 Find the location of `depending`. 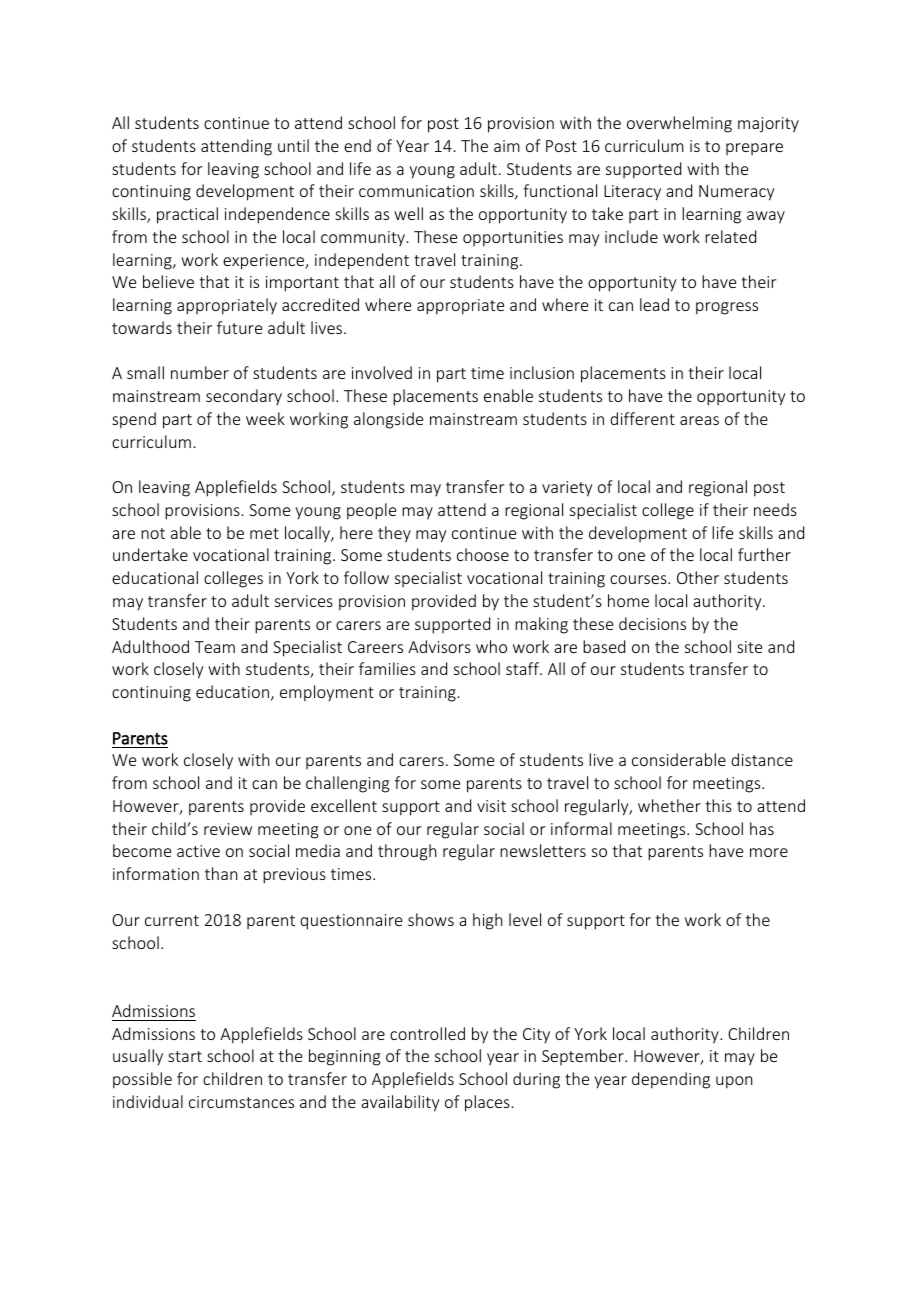

depending is located at coordinates (671, 1080).
